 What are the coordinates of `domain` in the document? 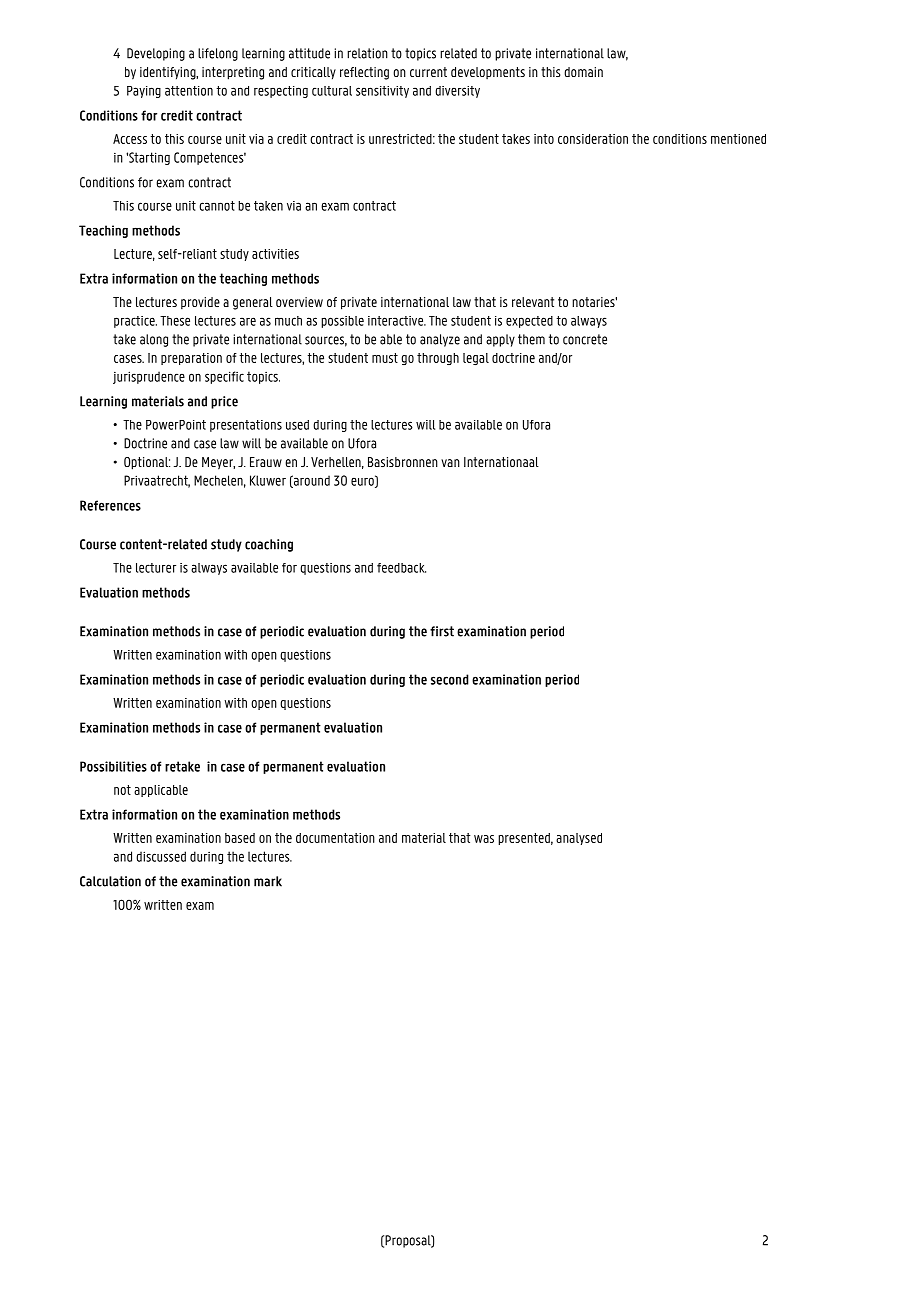 It's located at (583, 72).
